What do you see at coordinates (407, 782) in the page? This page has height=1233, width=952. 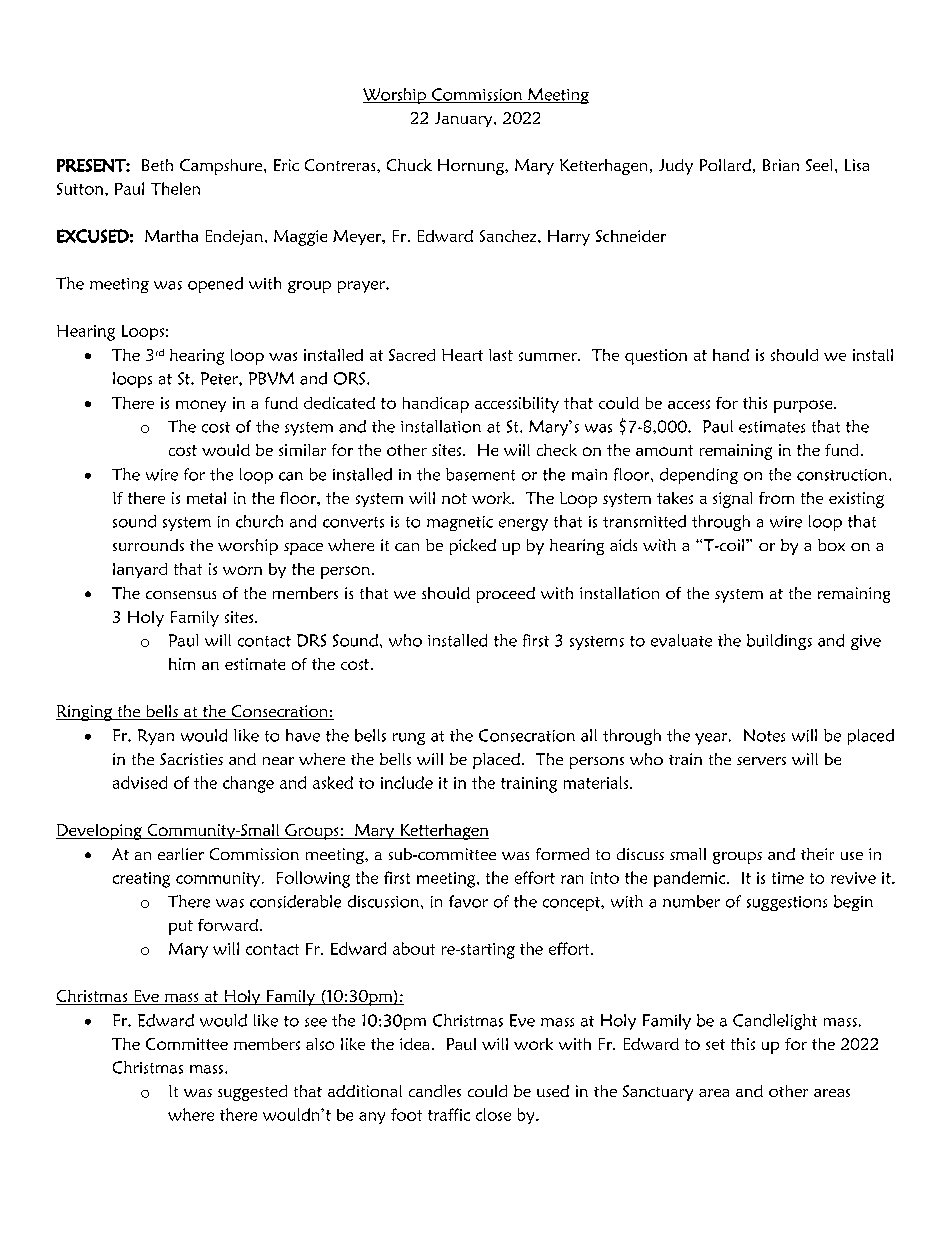 I see `include` at bounding box center [407, 782].
